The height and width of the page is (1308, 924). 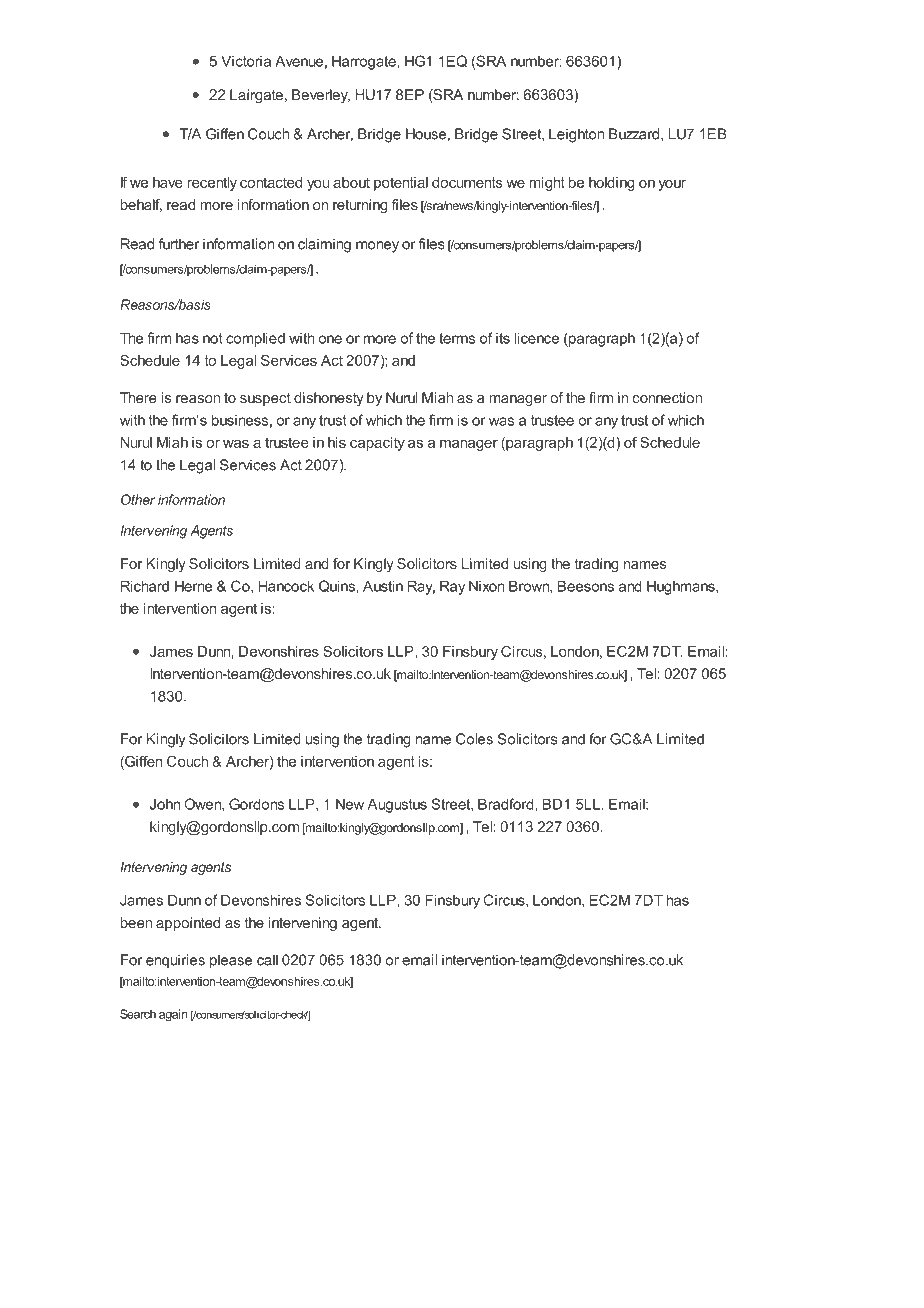 What do you see at coordinates (507, 804) in the page?
I see `Bradford` at bounding box center [507, 804].
